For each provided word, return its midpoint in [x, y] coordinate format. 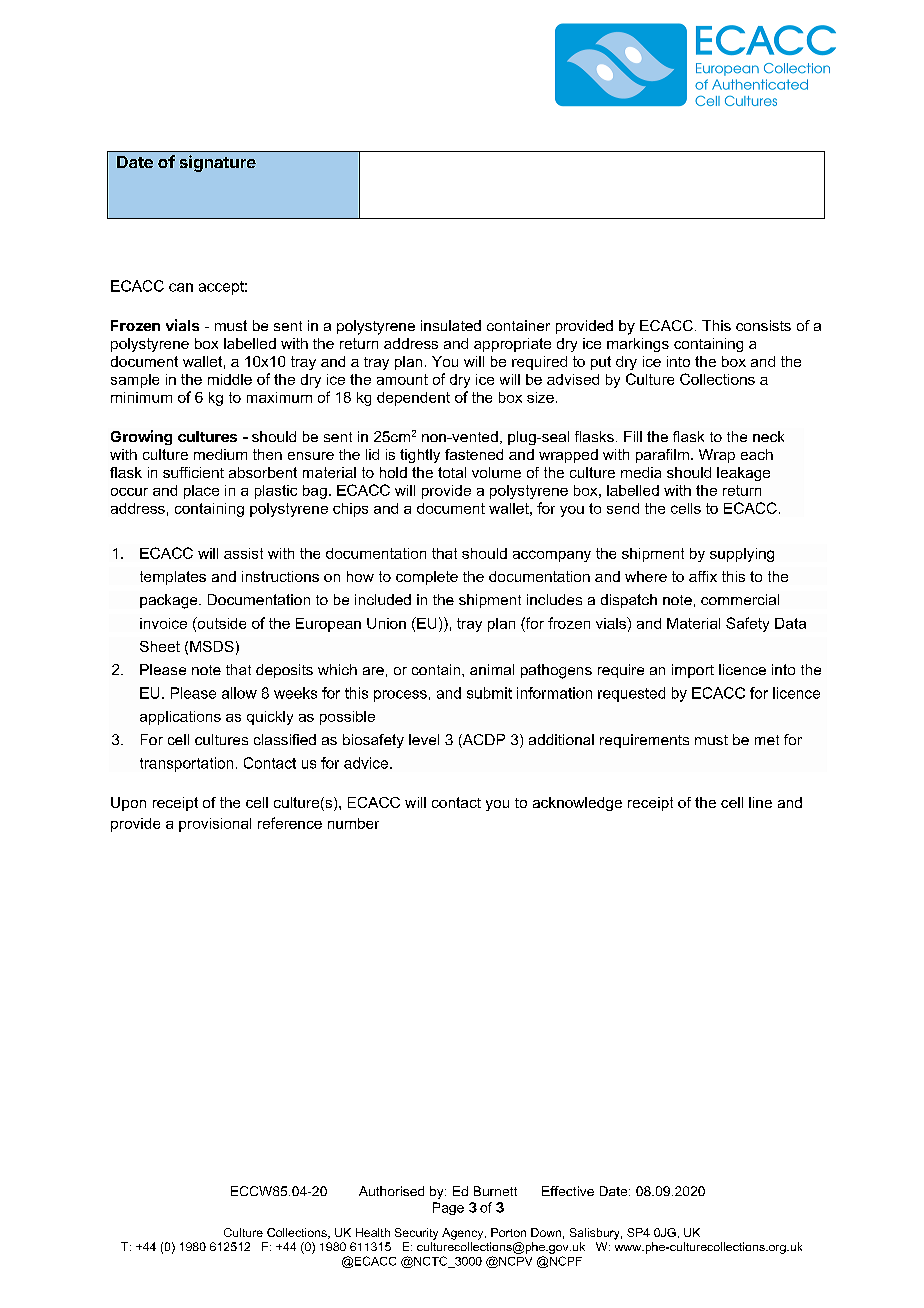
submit [489, 693]
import [693, 671]
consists [763, 325]
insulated [451, 325]
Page [448, 1208]
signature [218, 163]
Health [373, 1232]
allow [239, 693]
